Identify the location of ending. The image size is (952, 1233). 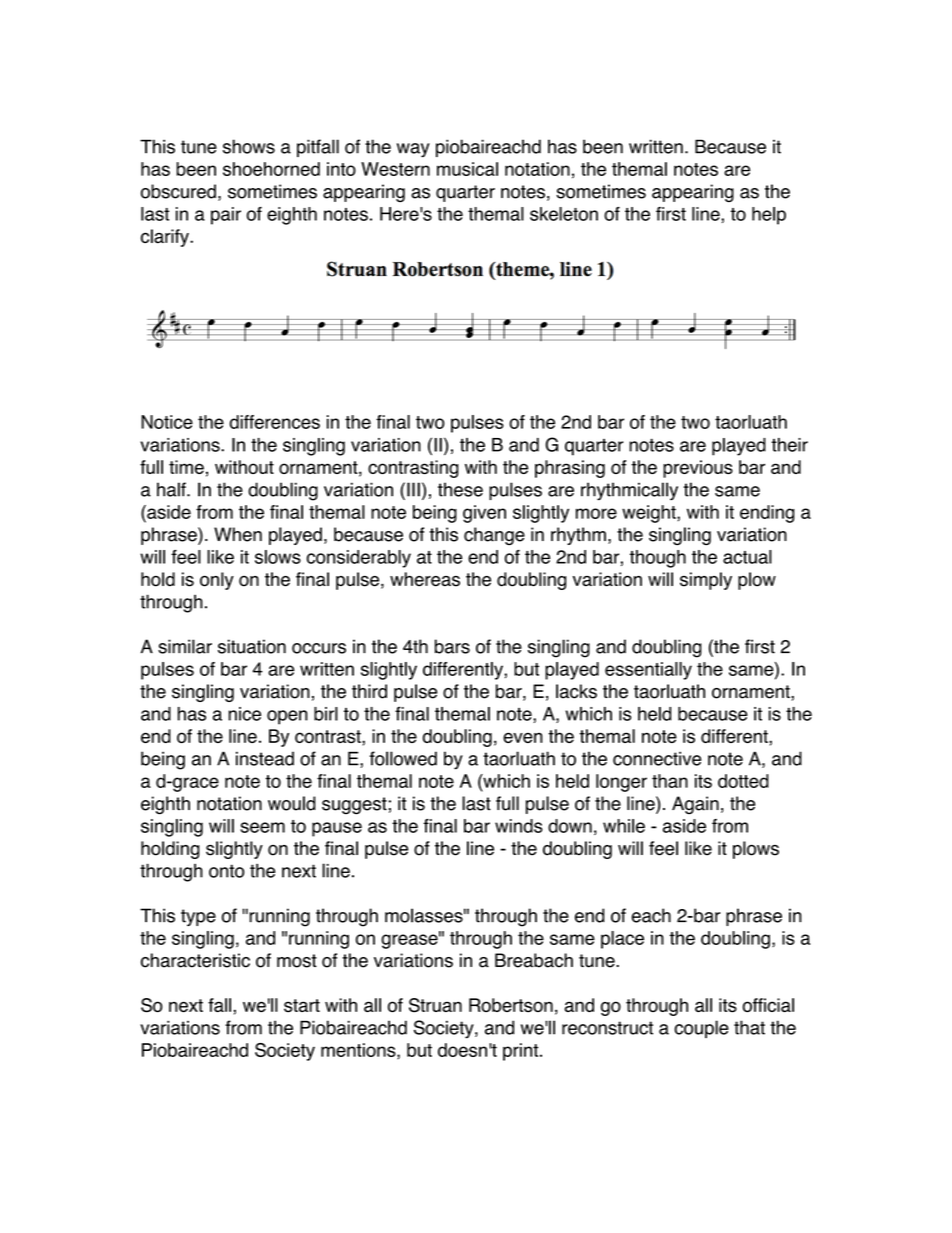
(767, 514).
